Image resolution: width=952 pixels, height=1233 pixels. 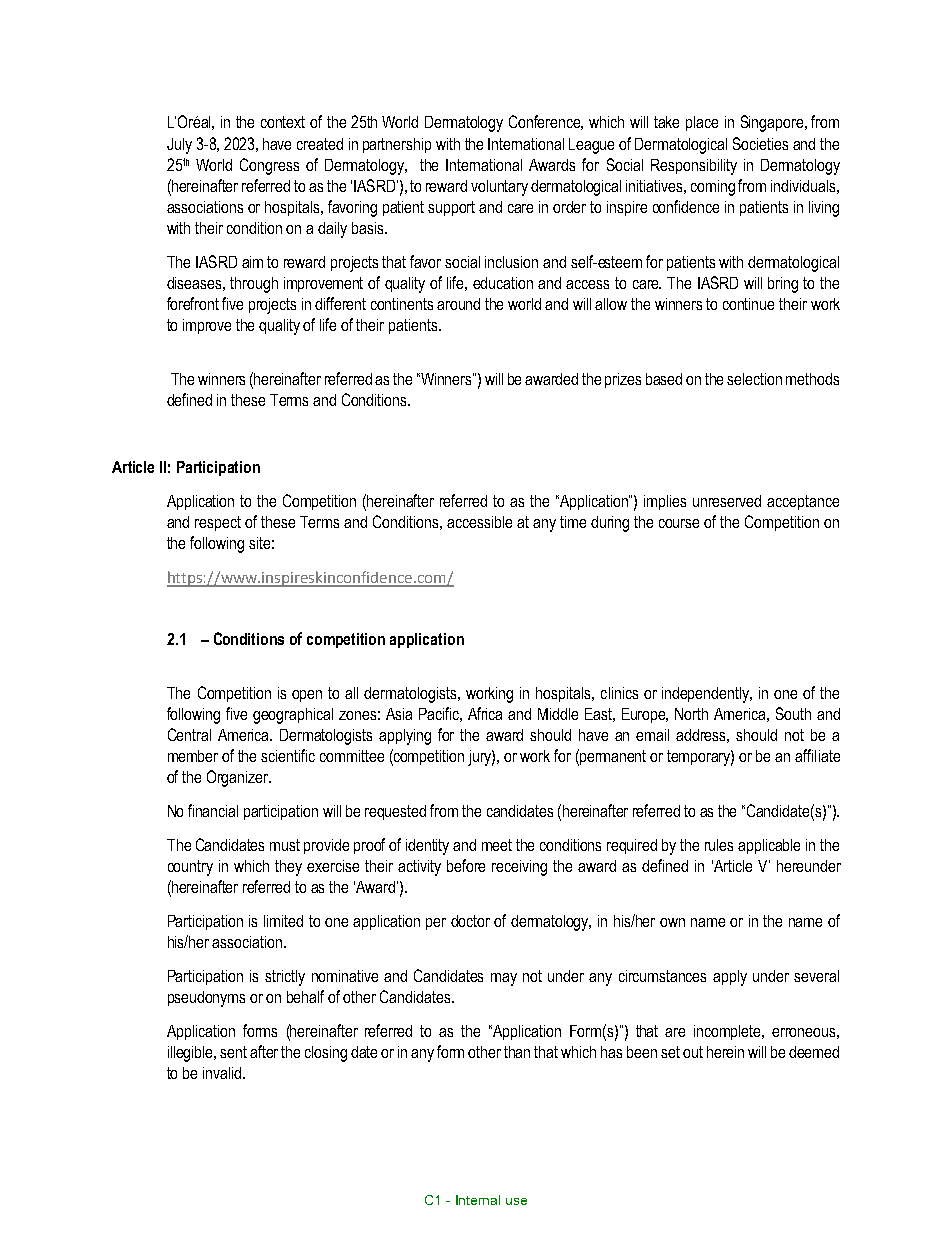 I want to click on Congress, so click(x=269, y=166).
